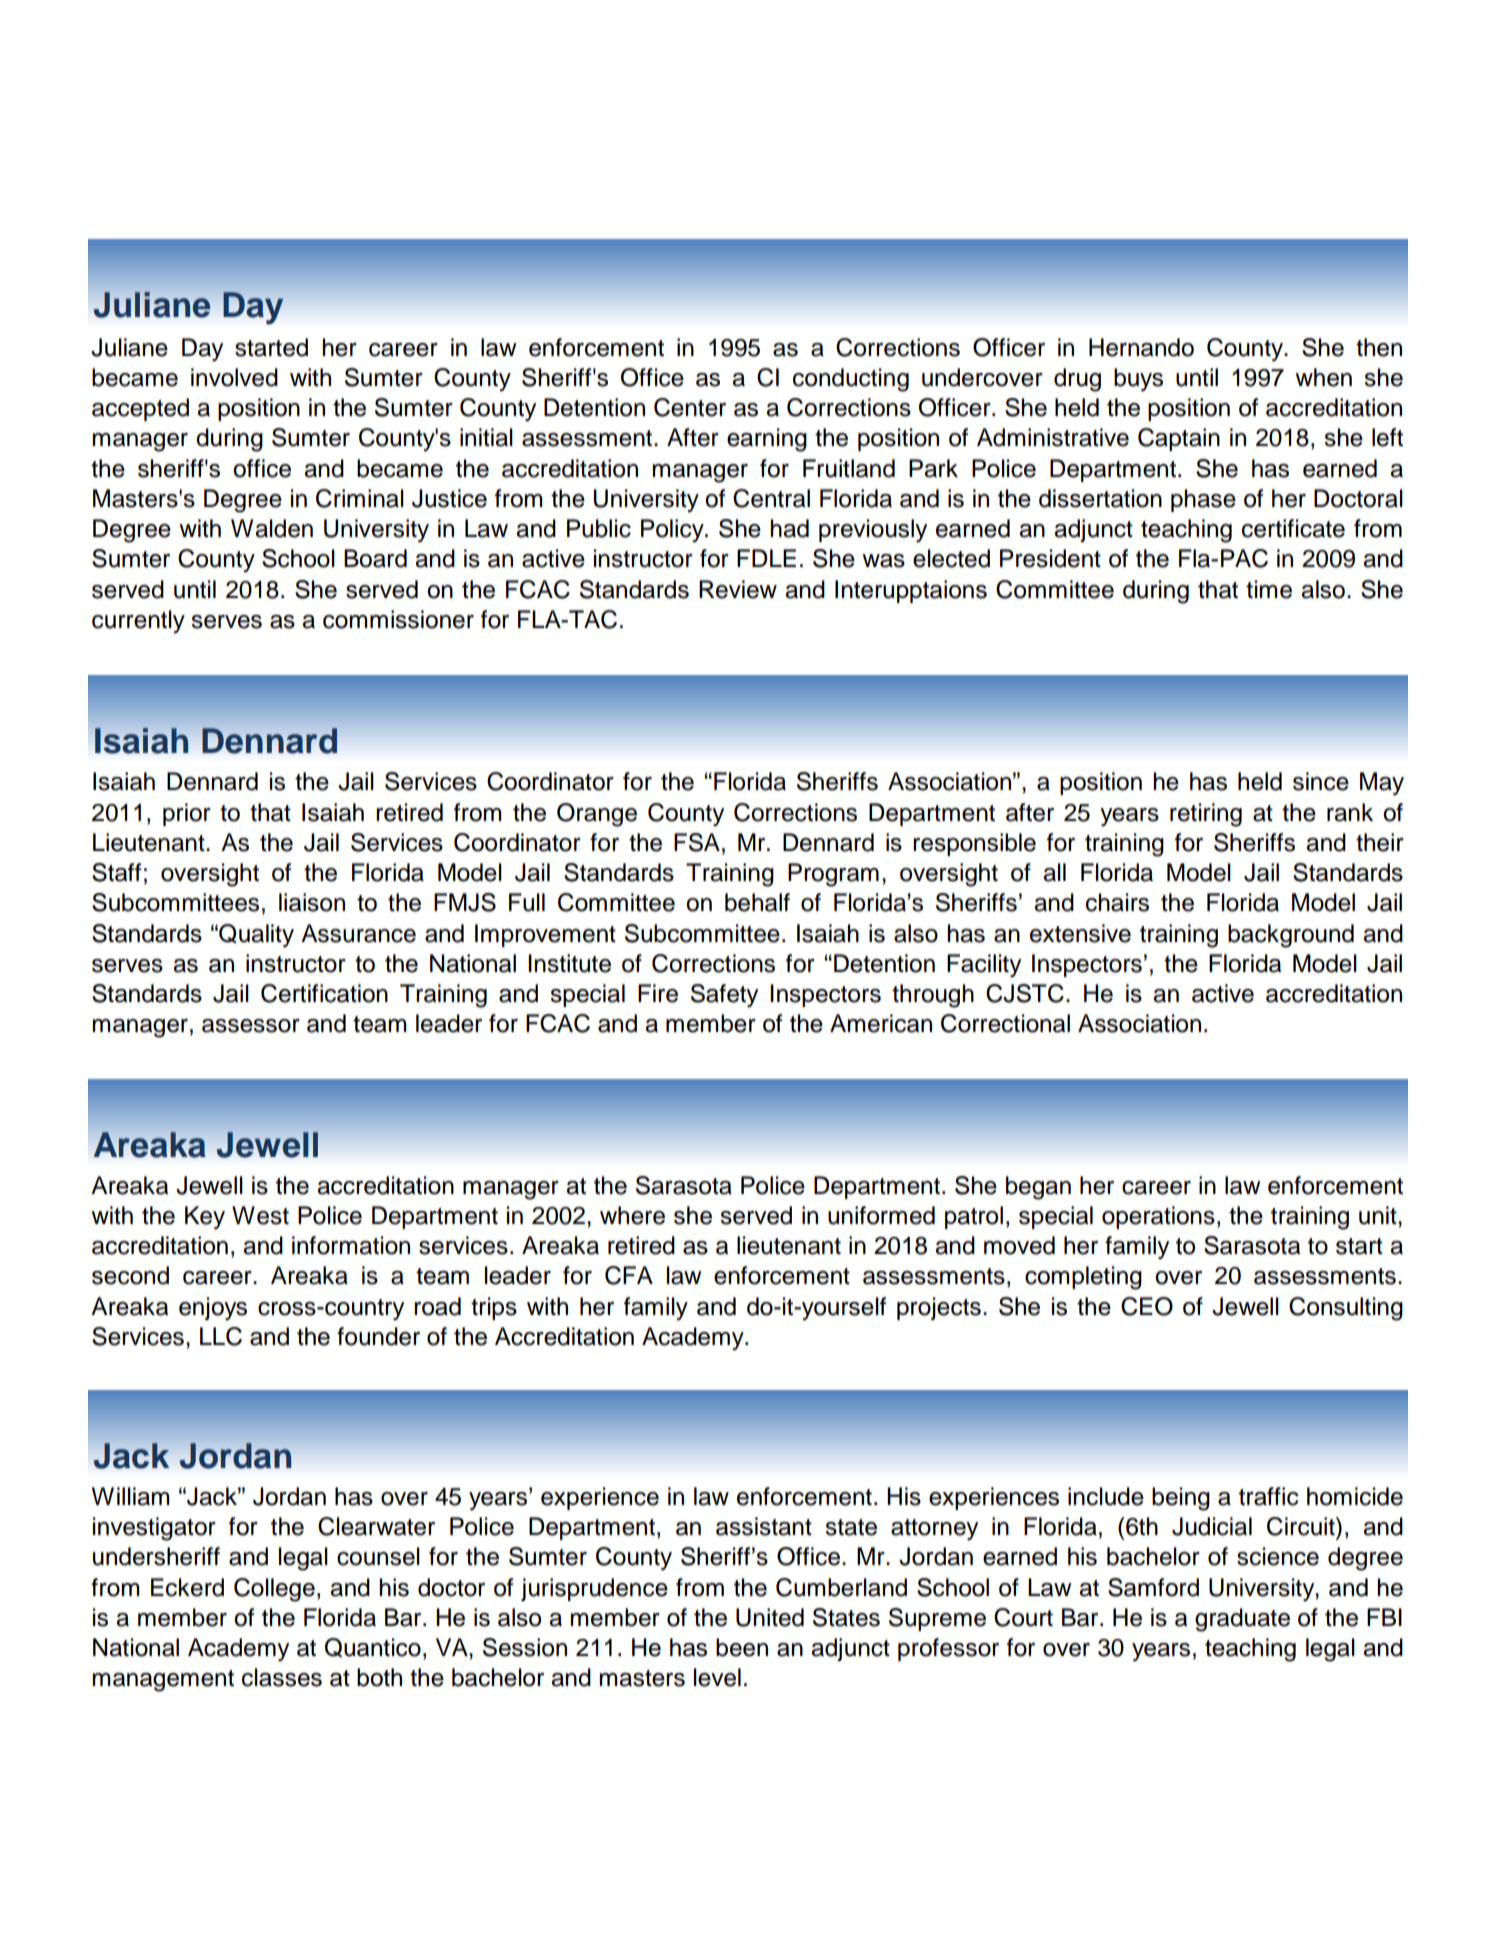 The height and width of the screenshot is (1938, 1497). Describe the element at coordinates (690, 407) in the screenshot. I see `Center` at that location.
